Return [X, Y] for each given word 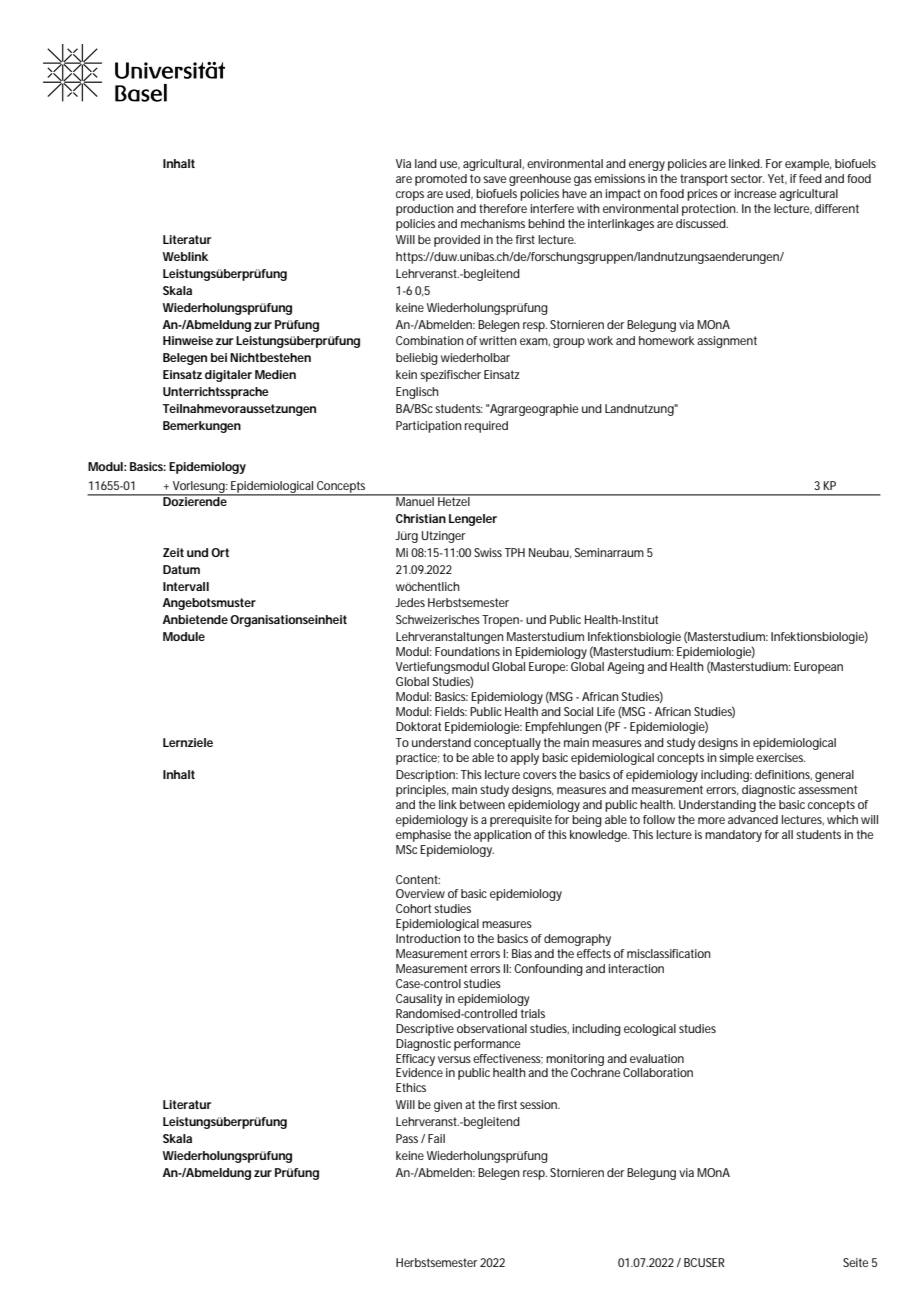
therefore [503, 208]
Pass [407, 1138]
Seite [855, 1262]
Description [426, 776]
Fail [436, 1138]
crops [410, 196]
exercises [780, 757]
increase [755, 193]
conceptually [507, 744]
